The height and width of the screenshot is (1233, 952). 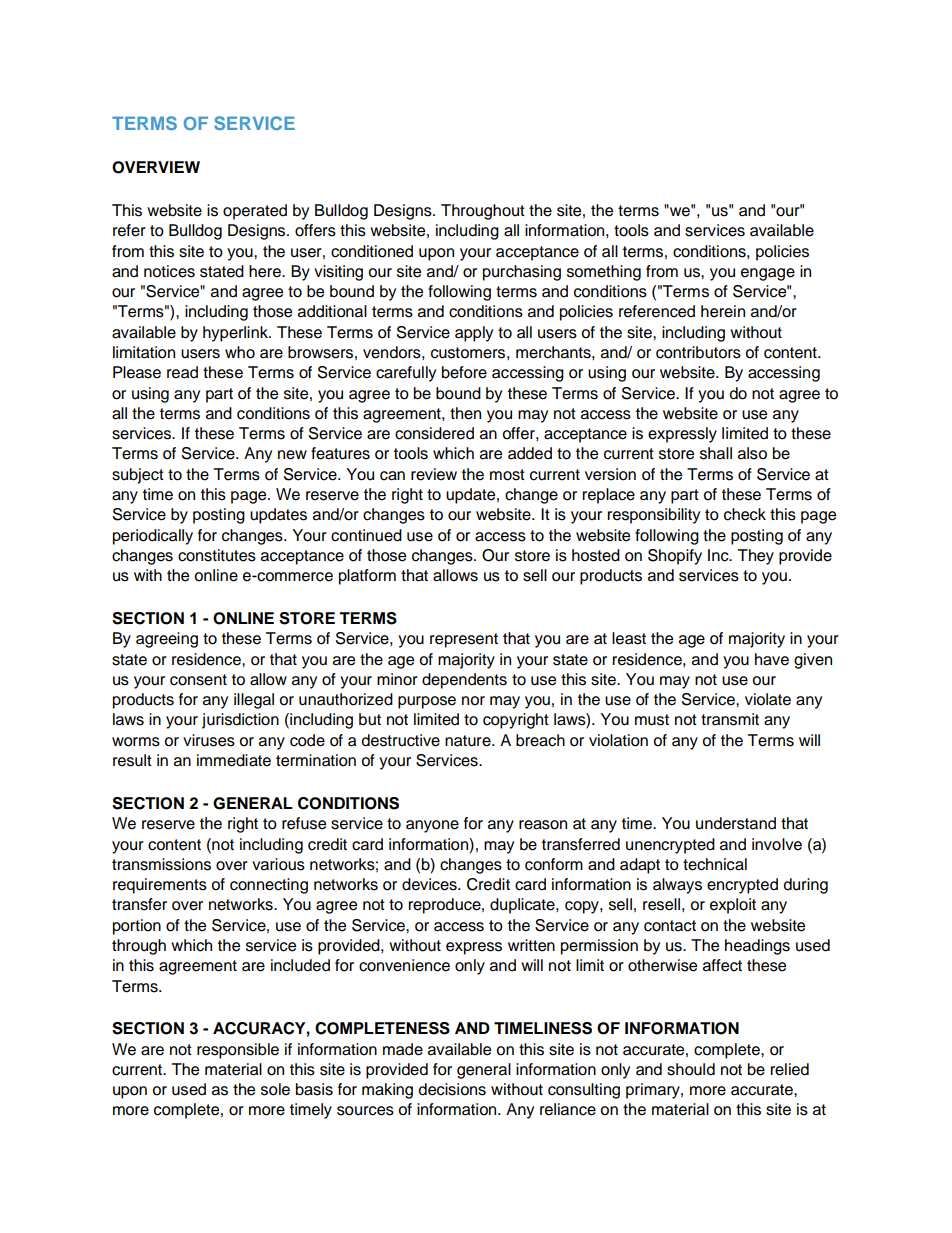 I want to click on consent, so click(x=198, y=680).
